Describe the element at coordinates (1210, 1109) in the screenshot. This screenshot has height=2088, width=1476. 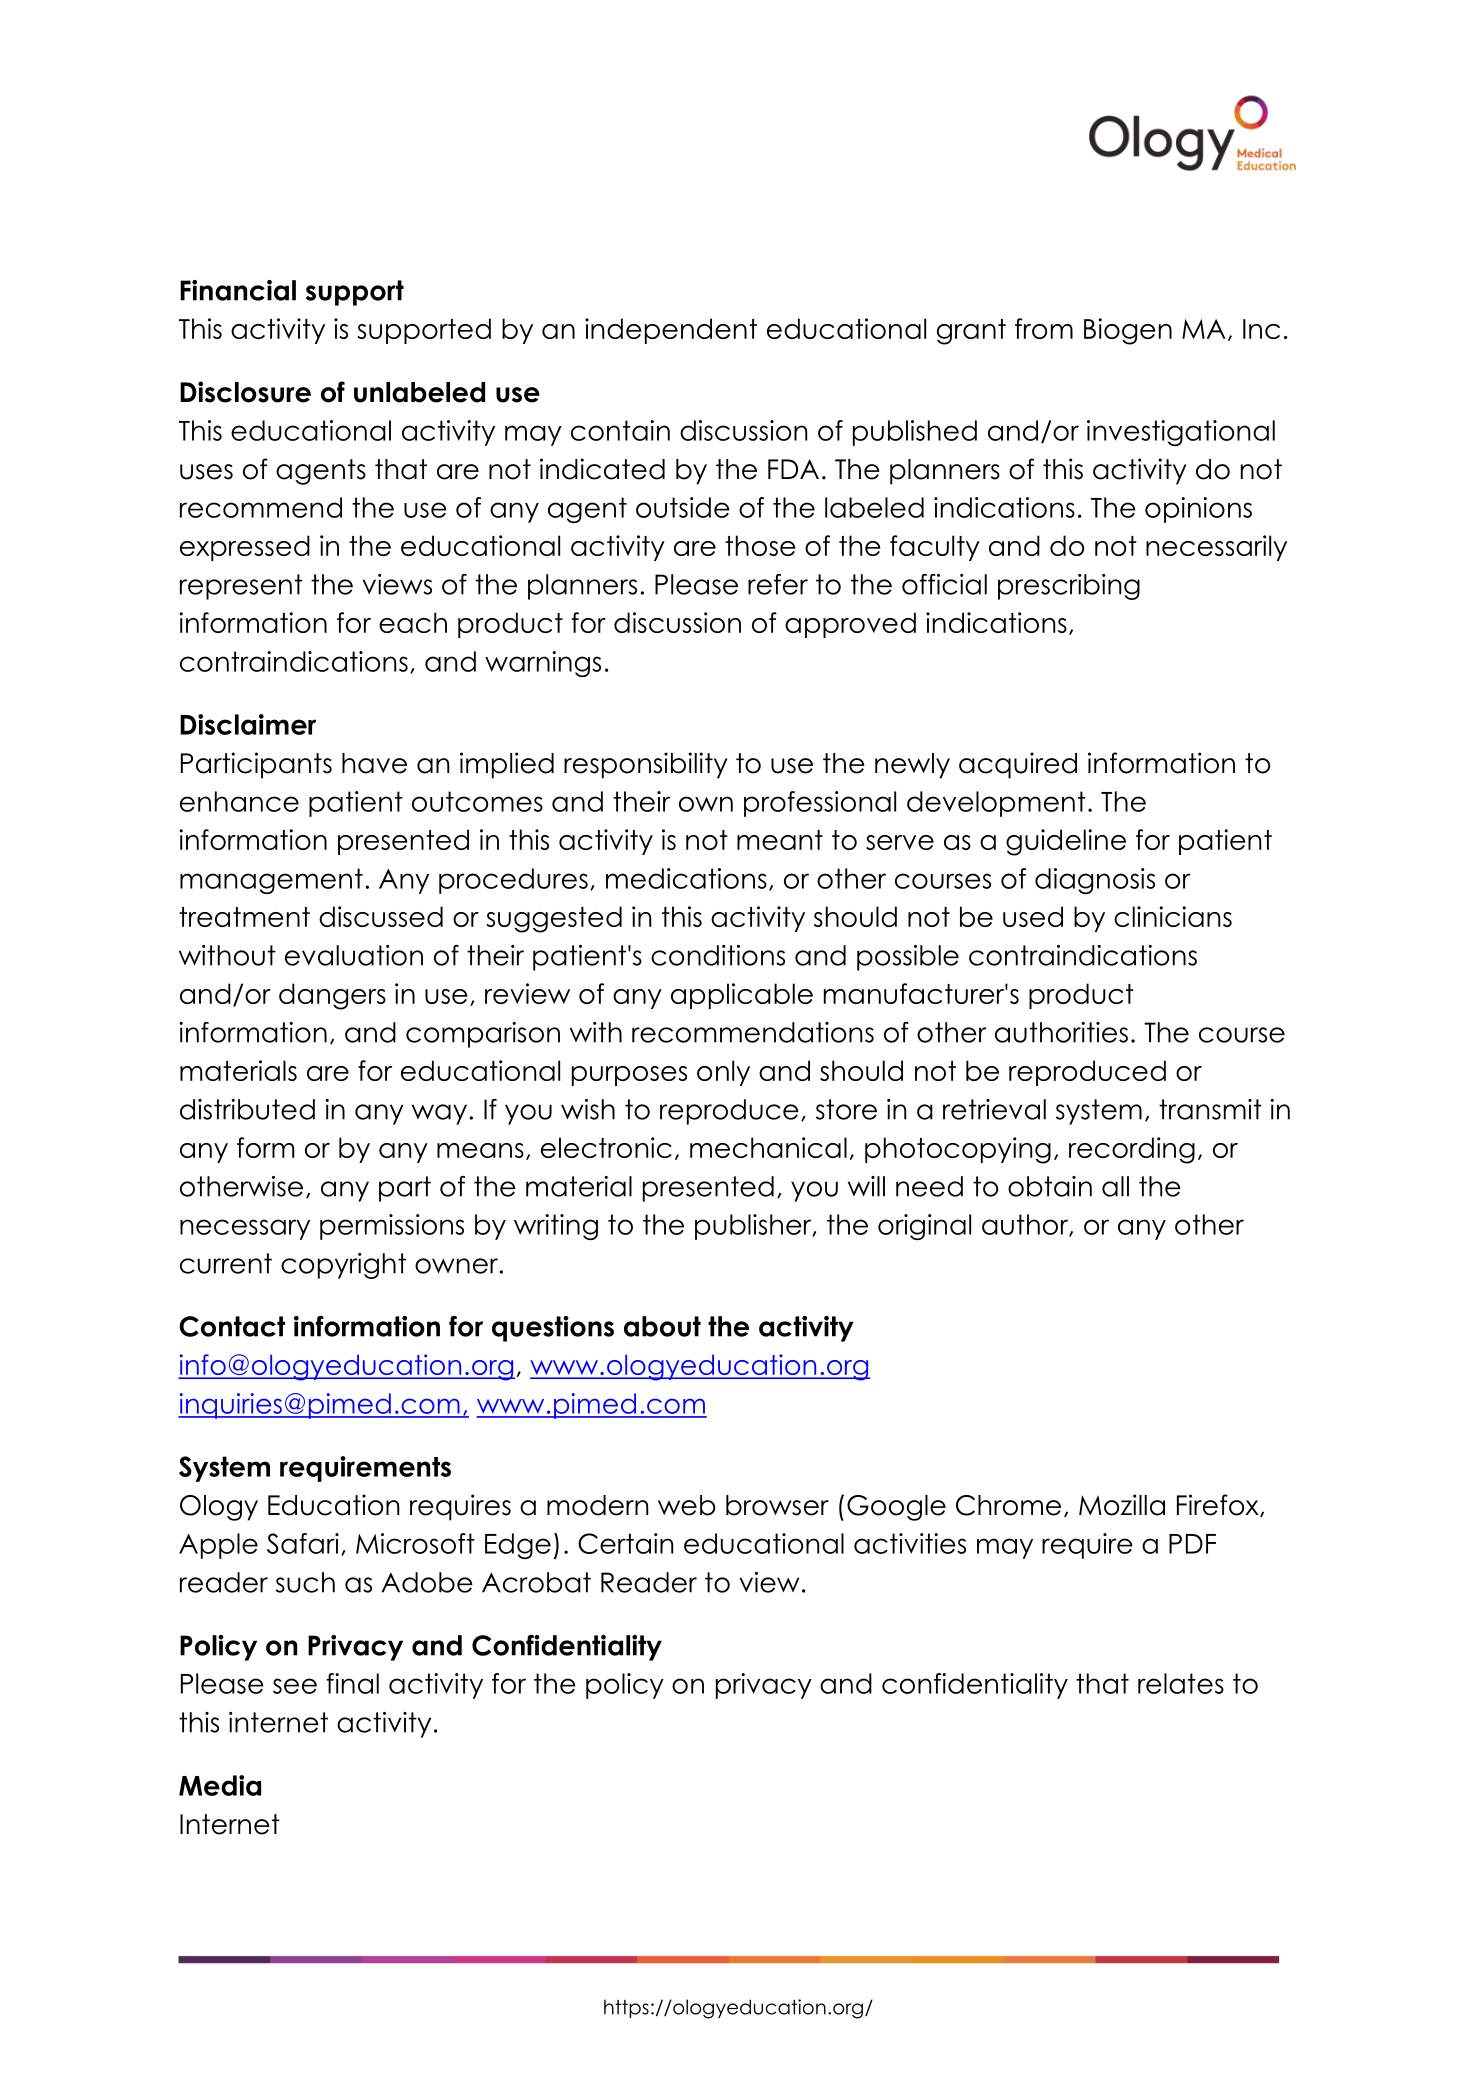
I see `transmit` at that location.
